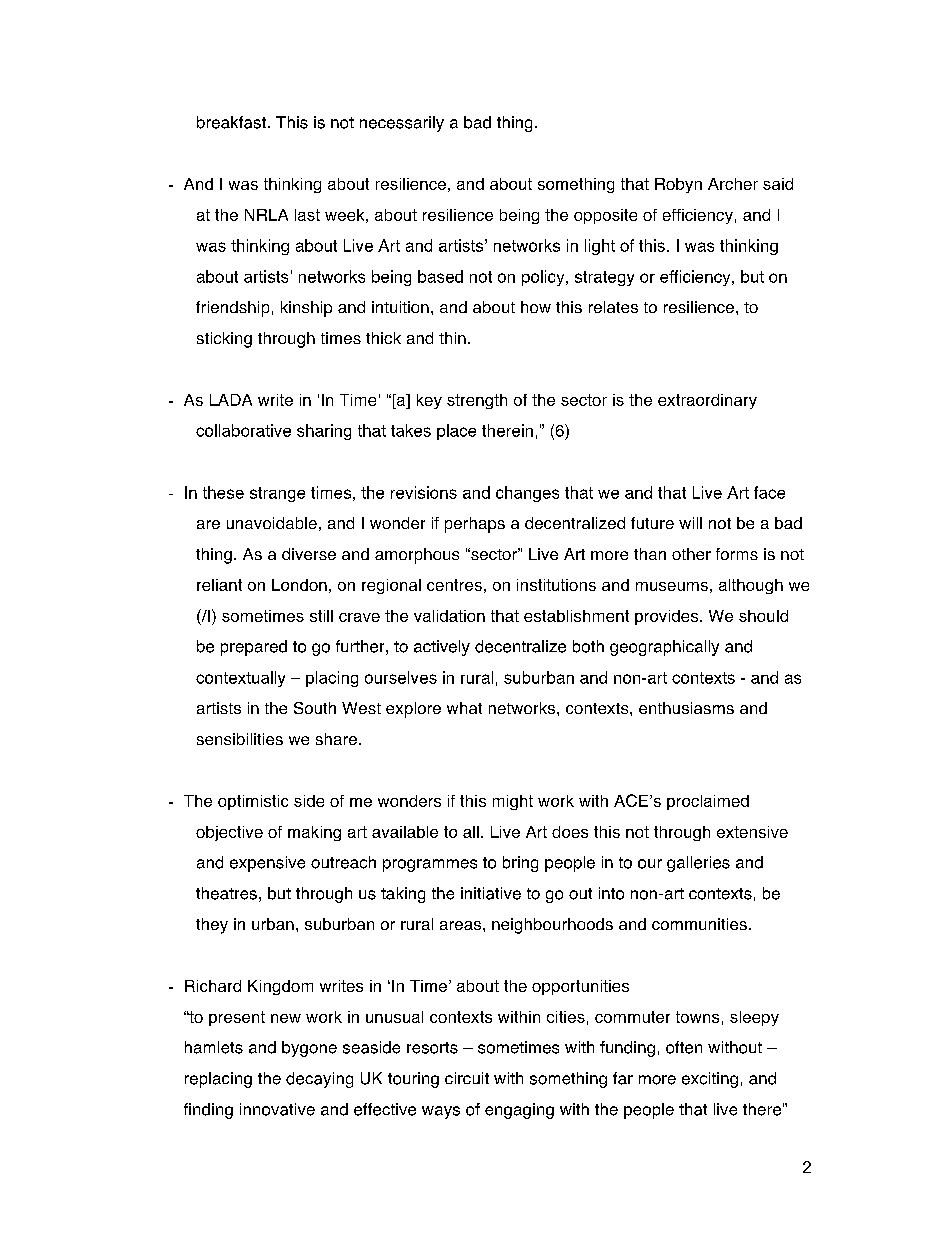  I want to click on prepared, so click(254, 648).
